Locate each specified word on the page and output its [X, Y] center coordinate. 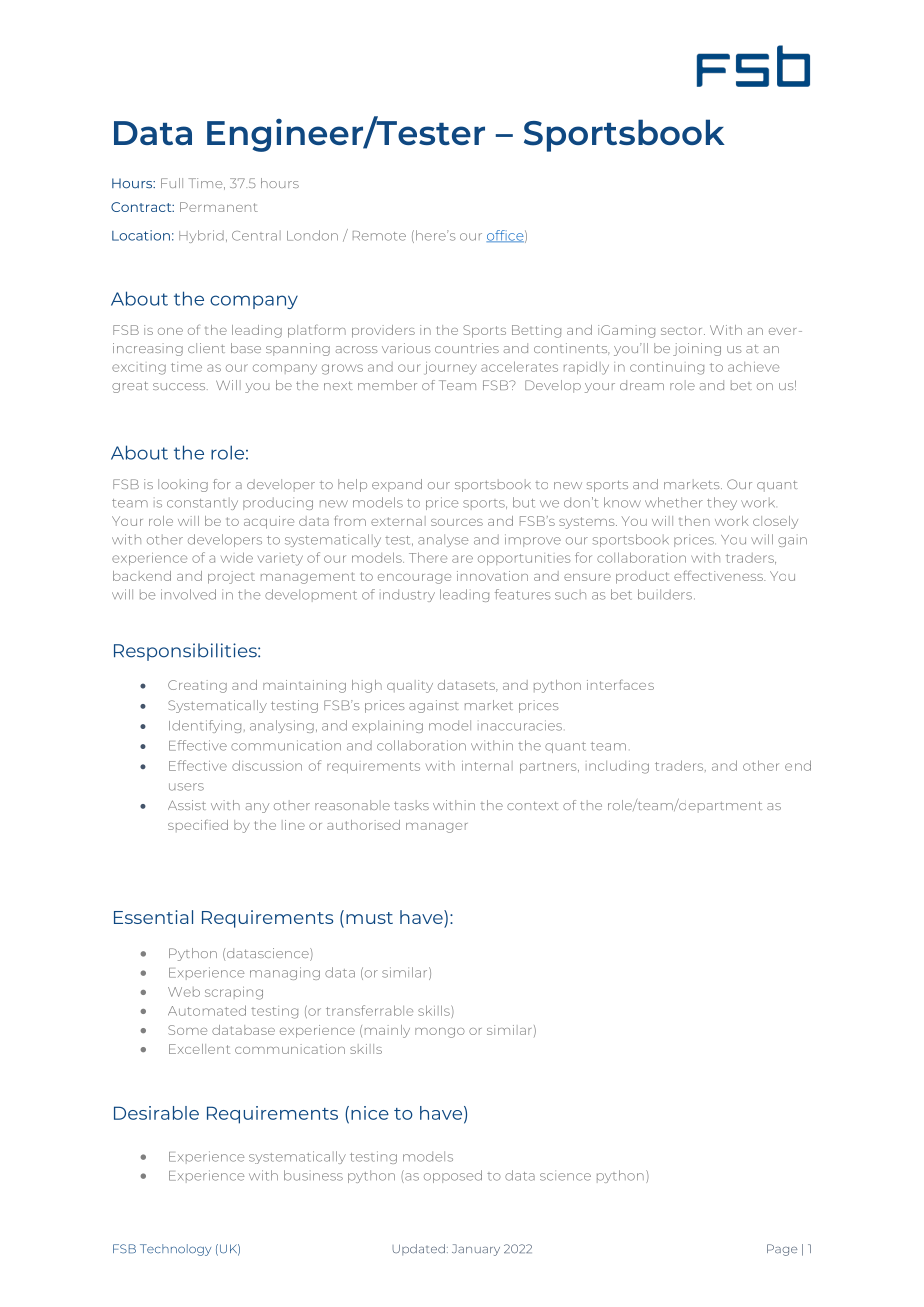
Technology [175, 1250]
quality [410, 686]
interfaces [620, 685]
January [476, 1250]
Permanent [219, 207]
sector [683, 331]
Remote [379, 236]
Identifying [205, 726]
